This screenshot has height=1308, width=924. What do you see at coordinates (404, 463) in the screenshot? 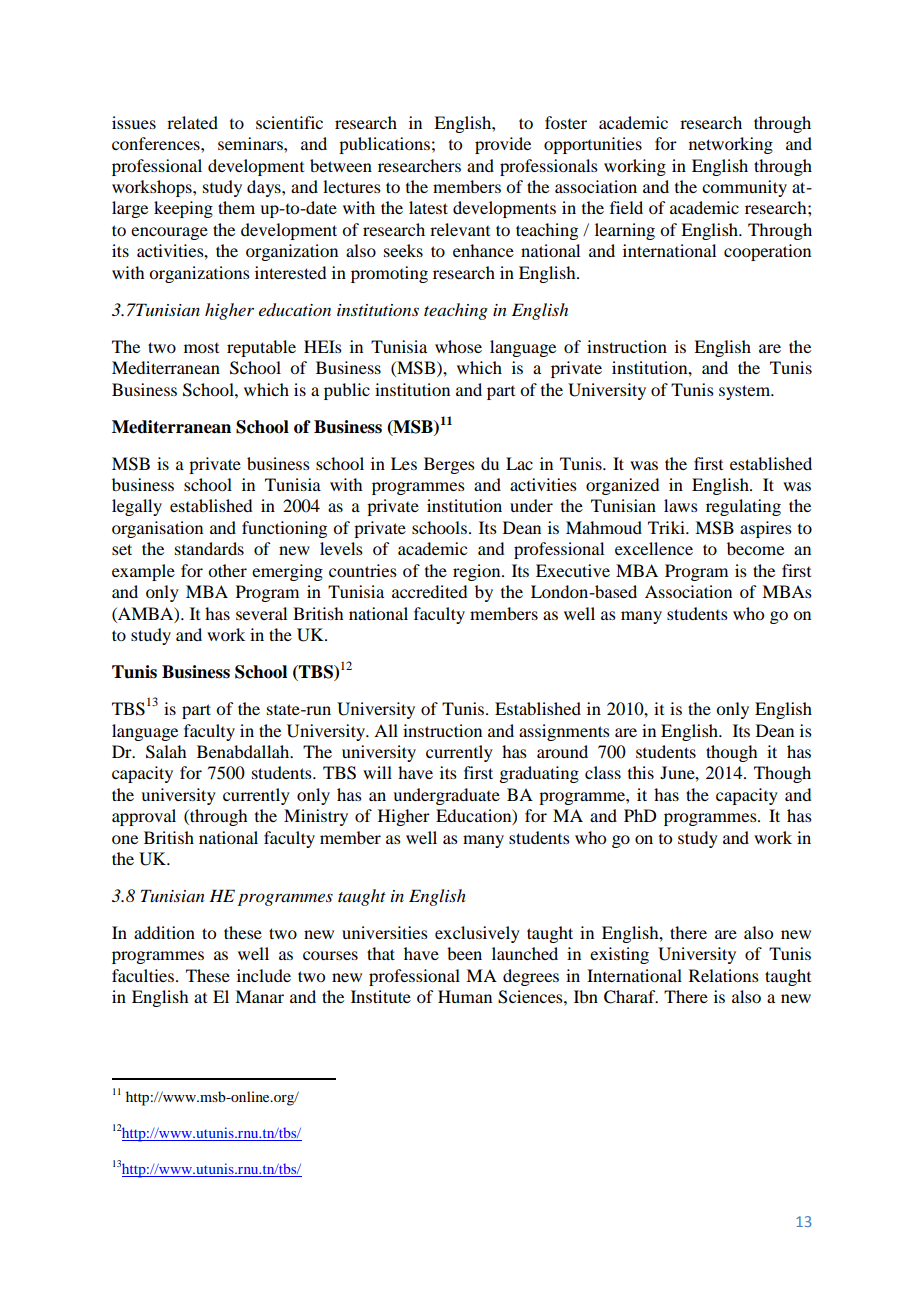
I see `Les` at bounding box center [404, 463].
